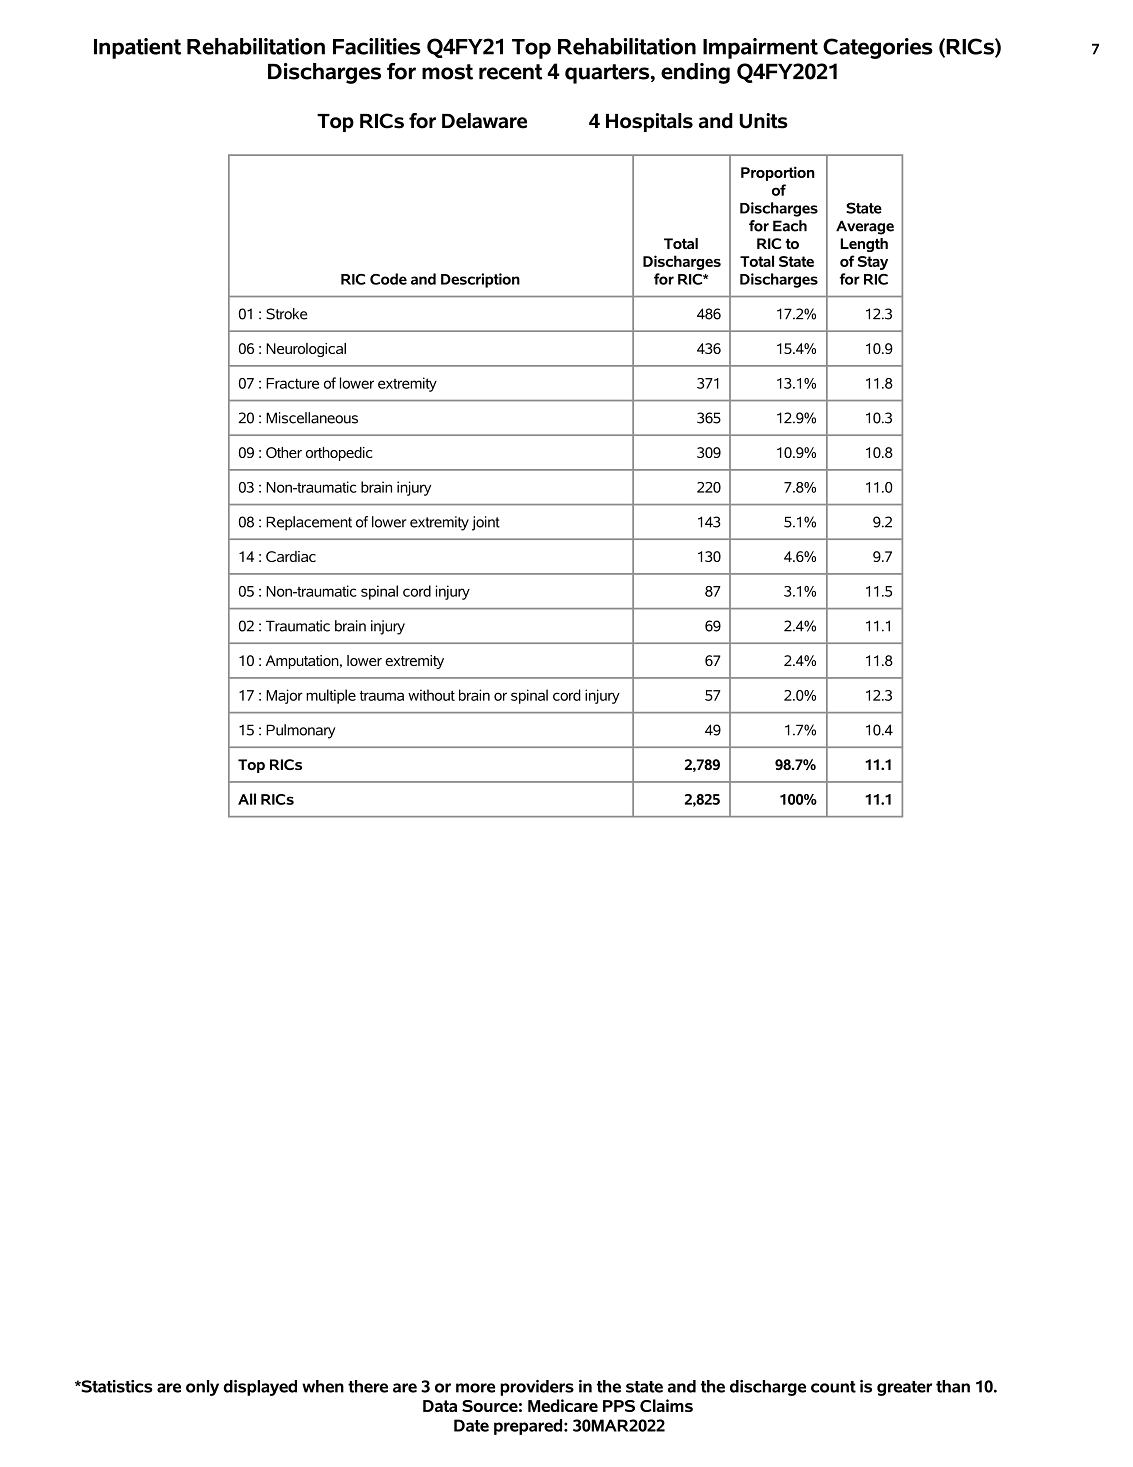 The height and width of the screenshot is (1467, 1133). Describe the element at coordinates (833, 1387) in the screenshot. I see `count` at that location.
